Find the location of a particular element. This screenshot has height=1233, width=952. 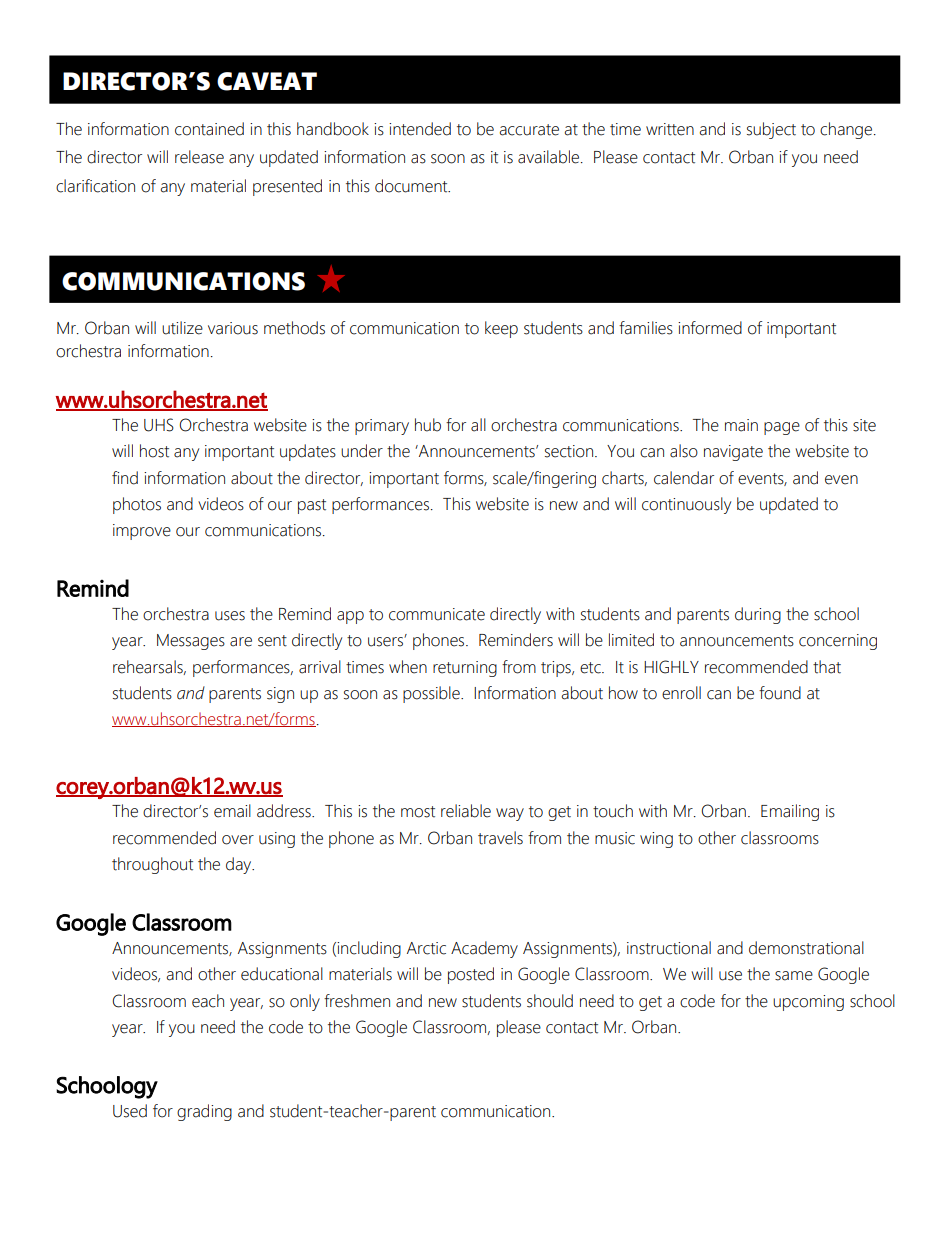

uses is located at coordinates (230, 616).
